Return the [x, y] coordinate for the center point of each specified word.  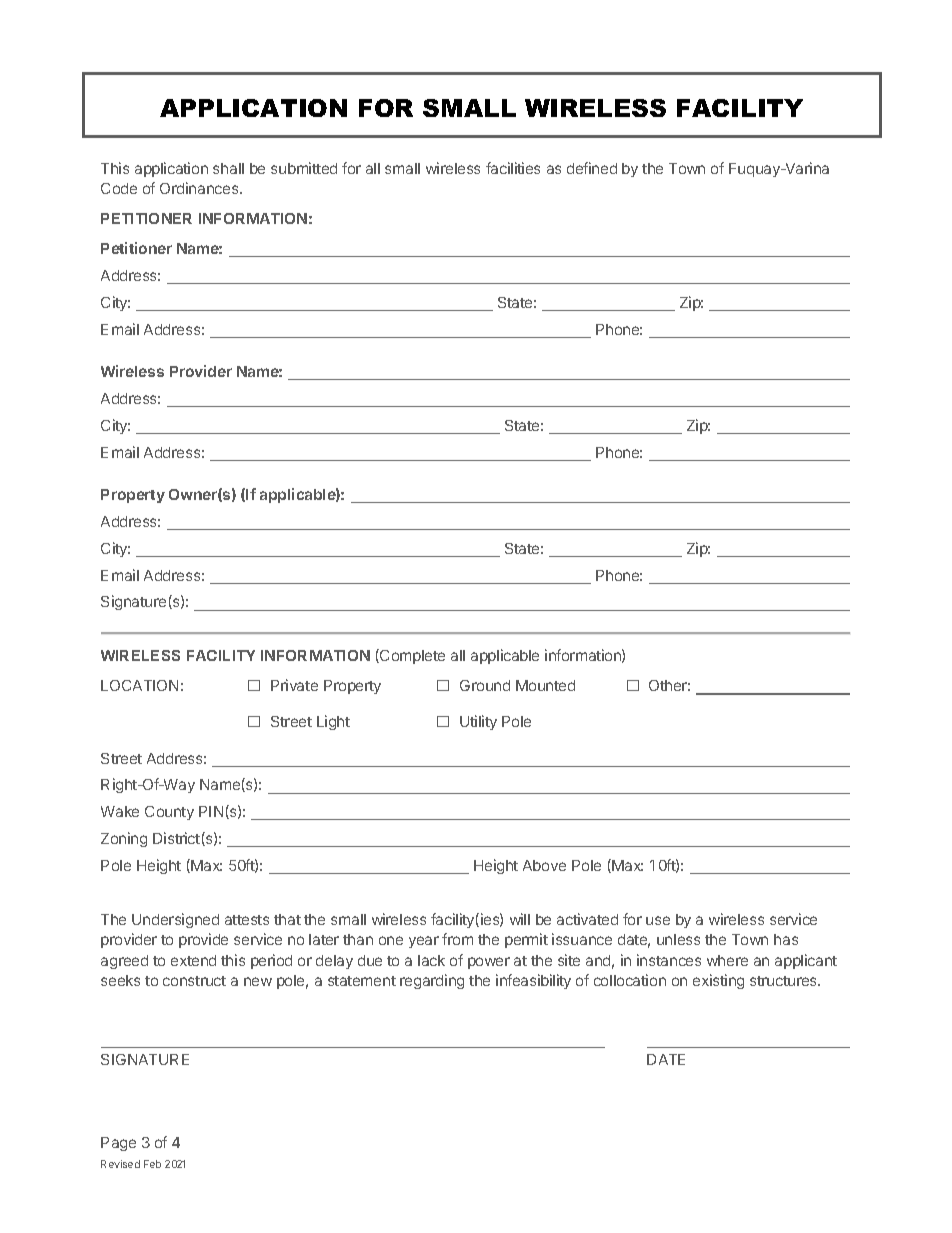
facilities [513, 168]
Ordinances [200, 188]
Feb [152, 1164]
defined [592, 168]
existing [718, 981]
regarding [432, 981]
